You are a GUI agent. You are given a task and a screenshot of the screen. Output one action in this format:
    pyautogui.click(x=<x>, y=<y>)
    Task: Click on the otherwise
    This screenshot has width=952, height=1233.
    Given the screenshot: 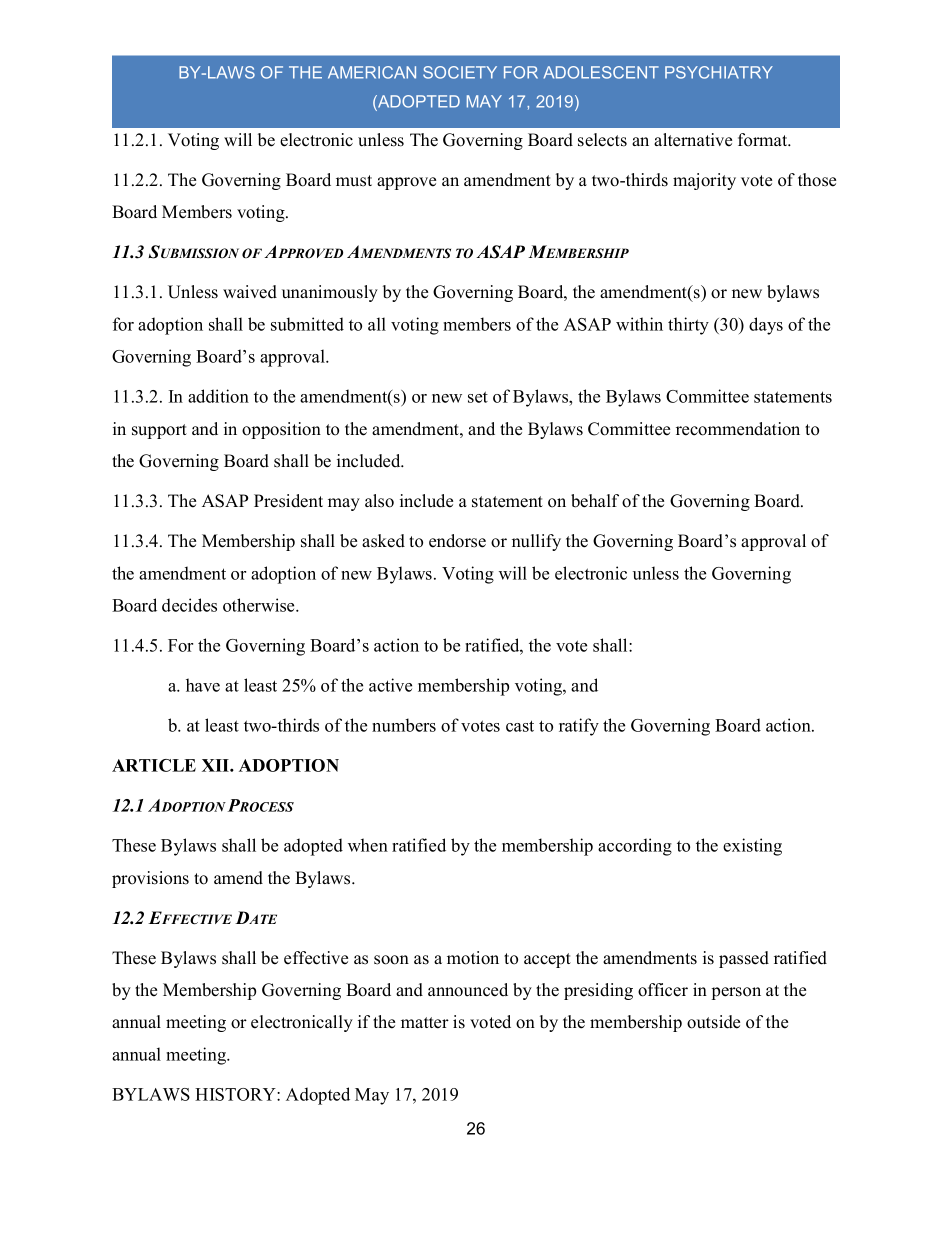 What is the action you would take?
    pyautogui.click(x=260, y=605)
